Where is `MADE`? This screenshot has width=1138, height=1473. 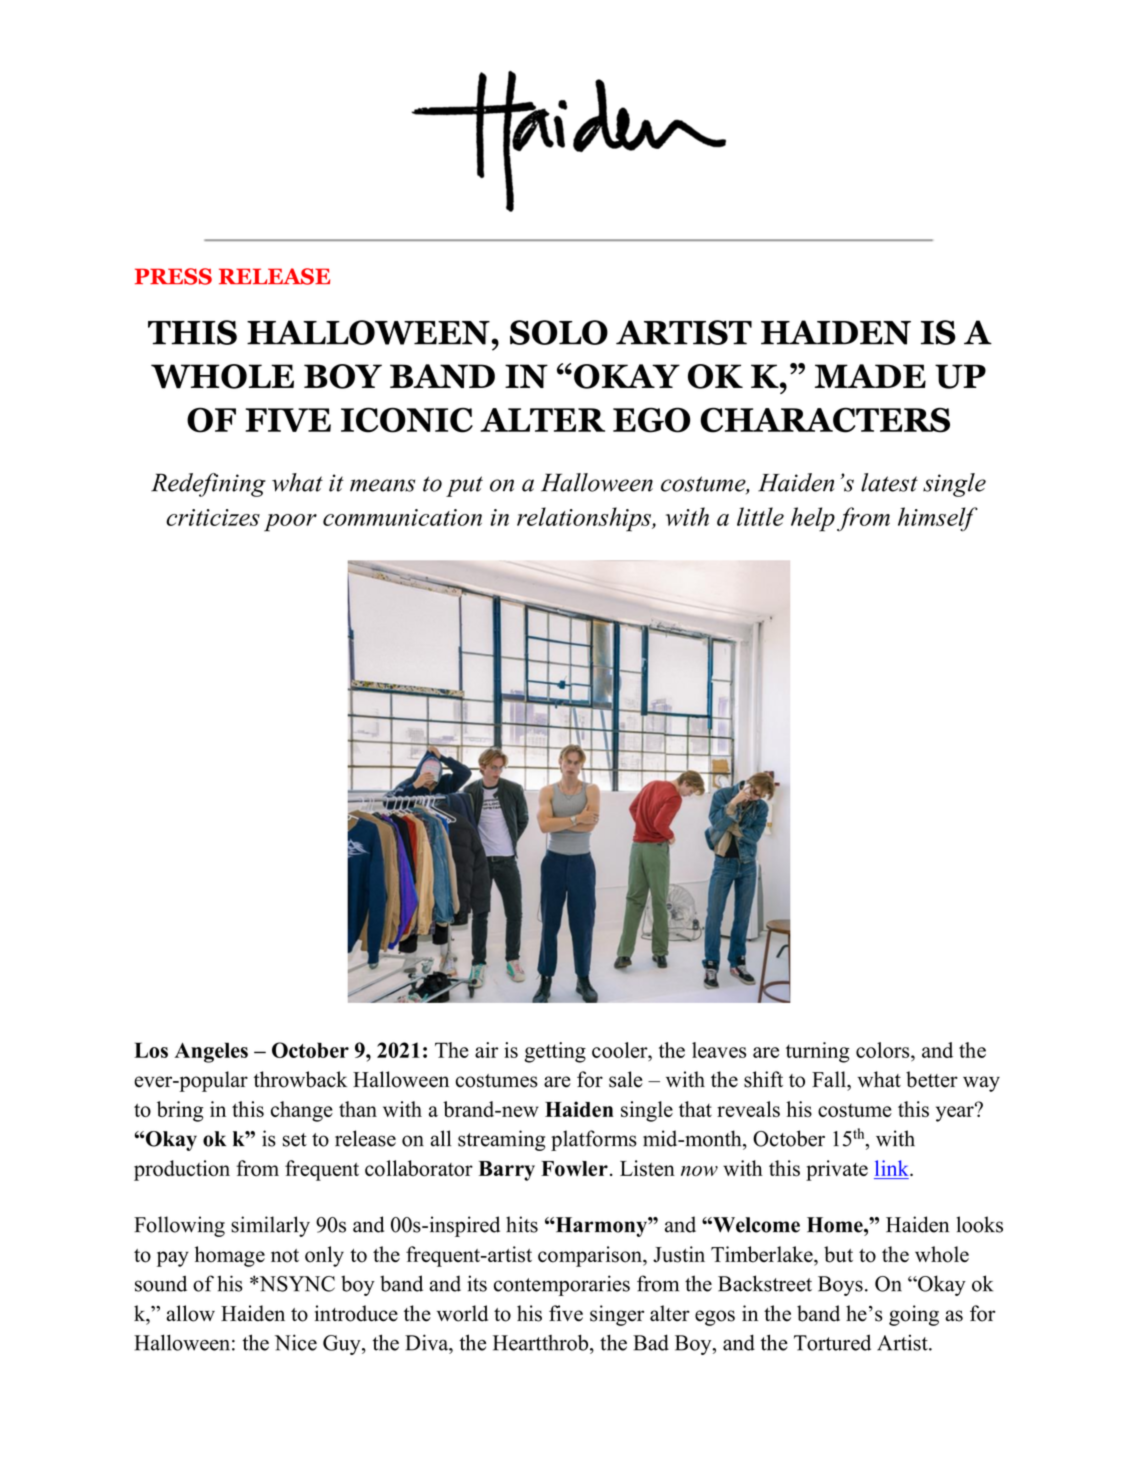
MADE is located at coordinates (870, 376).
